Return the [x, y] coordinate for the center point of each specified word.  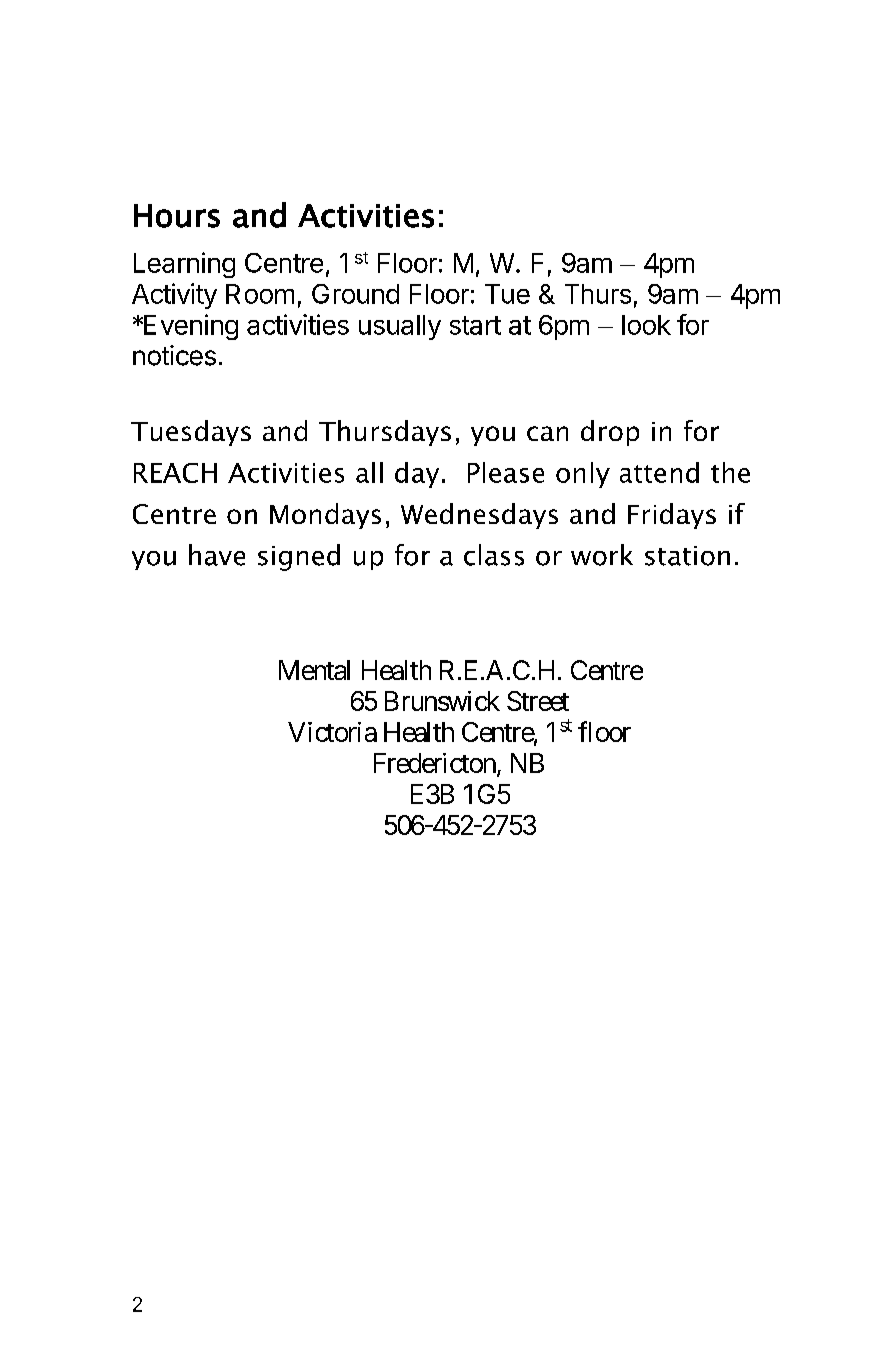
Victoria [332, 732]
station [687, 556]
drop [610, 433]
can [547, 433]
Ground [355, 294]
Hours [177, 216]
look [646, 325]
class [494, 555]
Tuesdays [191, 433]
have [217, 555]
